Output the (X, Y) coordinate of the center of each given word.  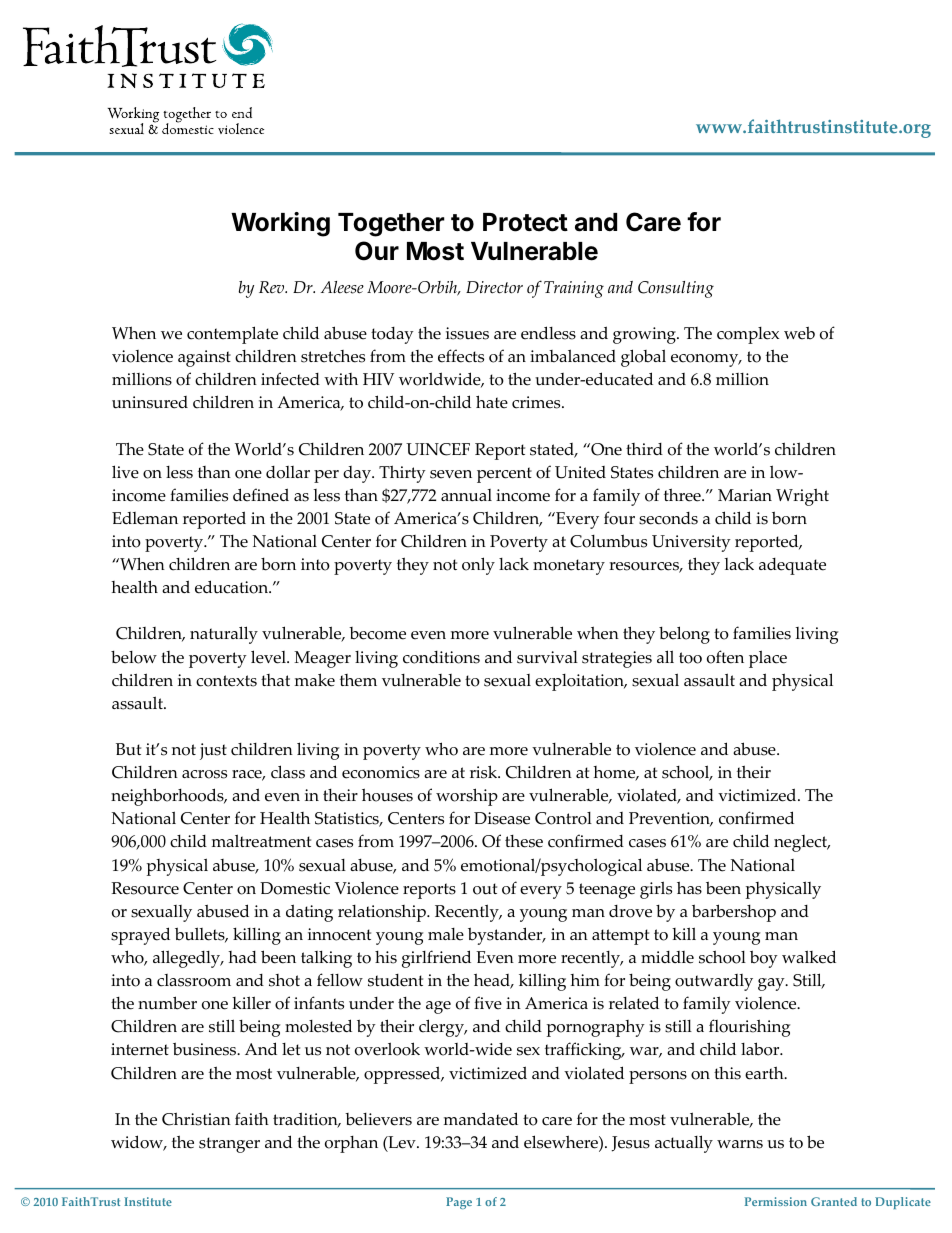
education (233, 587)
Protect (525, 222)
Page (459, 1203)
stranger (229, 1145)
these (524, 841)
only (478, 566)
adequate (792, 566)
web (799, 333)
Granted (834, 1201)
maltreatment (261, 841)
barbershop (734, 913)
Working (280, 224)
